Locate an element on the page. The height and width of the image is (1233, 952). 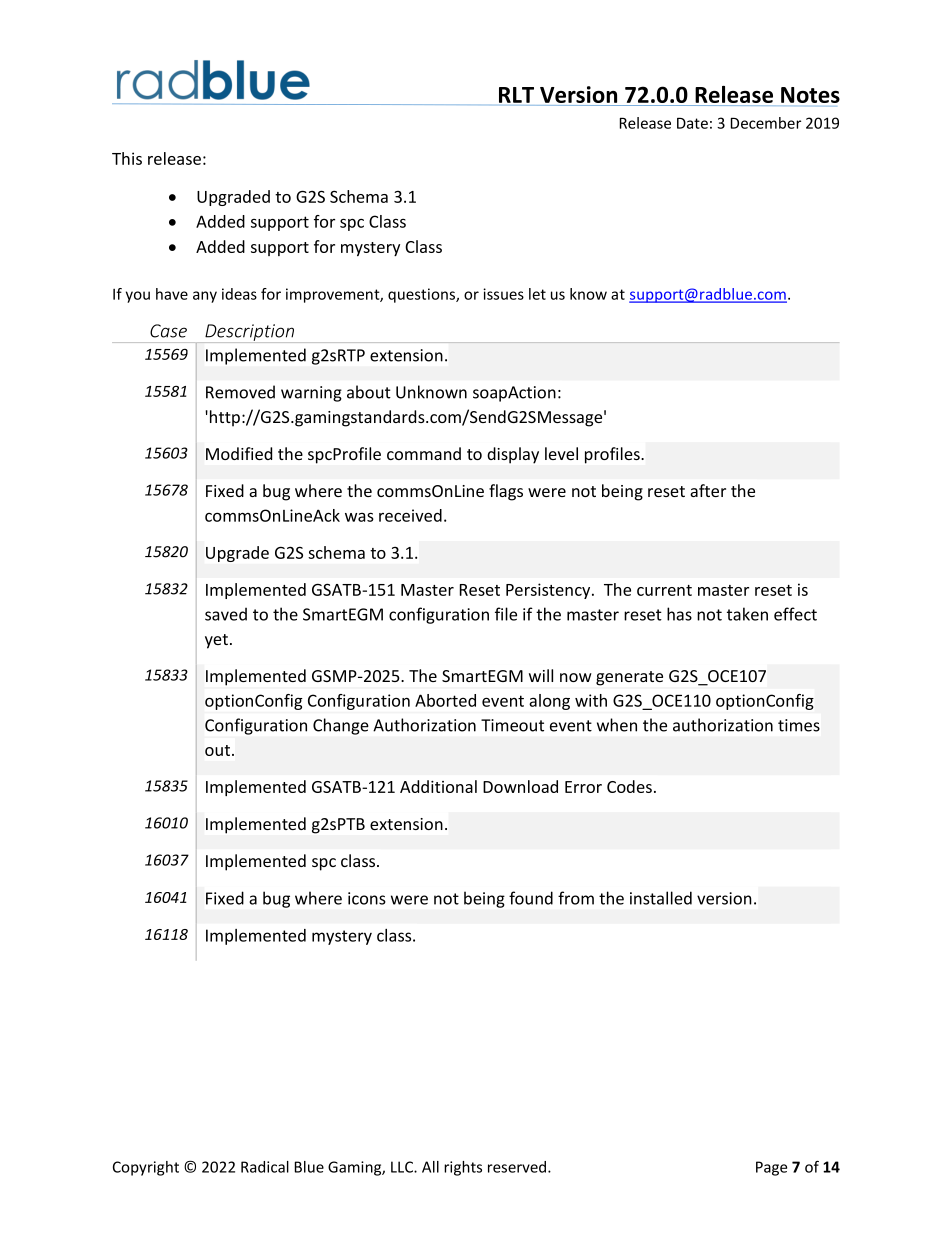
display is located at coordinates (513, 455).
